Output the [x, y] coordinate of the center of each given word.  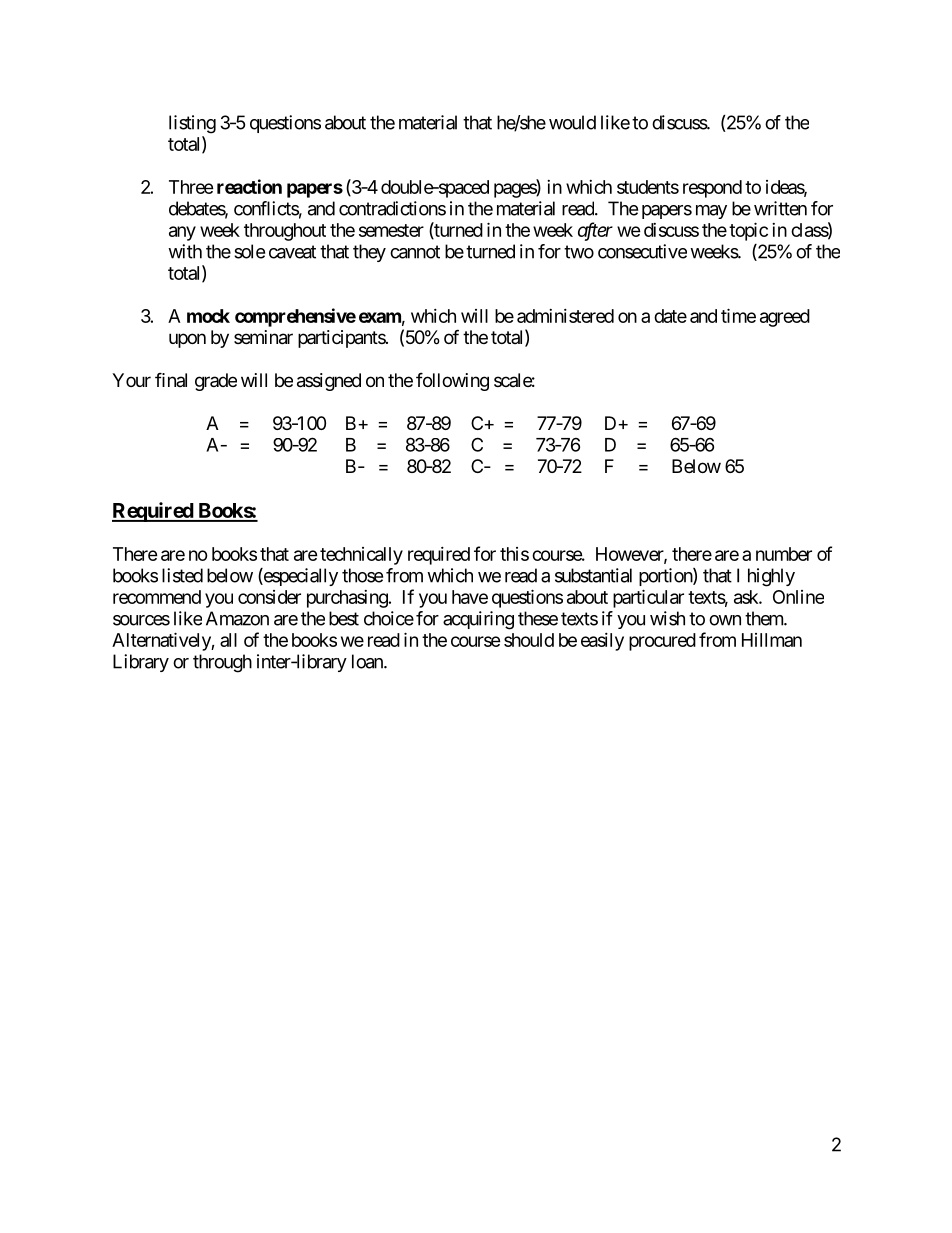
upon [187, 340]
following [452, 381]
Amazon [237, 618]
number [784, 554]
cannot [415, 252]
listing [192, 124]
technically [361, 556]
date [670, 316]
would [572, 122]
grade [216, 382]
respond [712, 189]
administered [565, 316]
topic [748, 231]
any [182, 233]
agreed [785, 318]
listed [182, 575]
